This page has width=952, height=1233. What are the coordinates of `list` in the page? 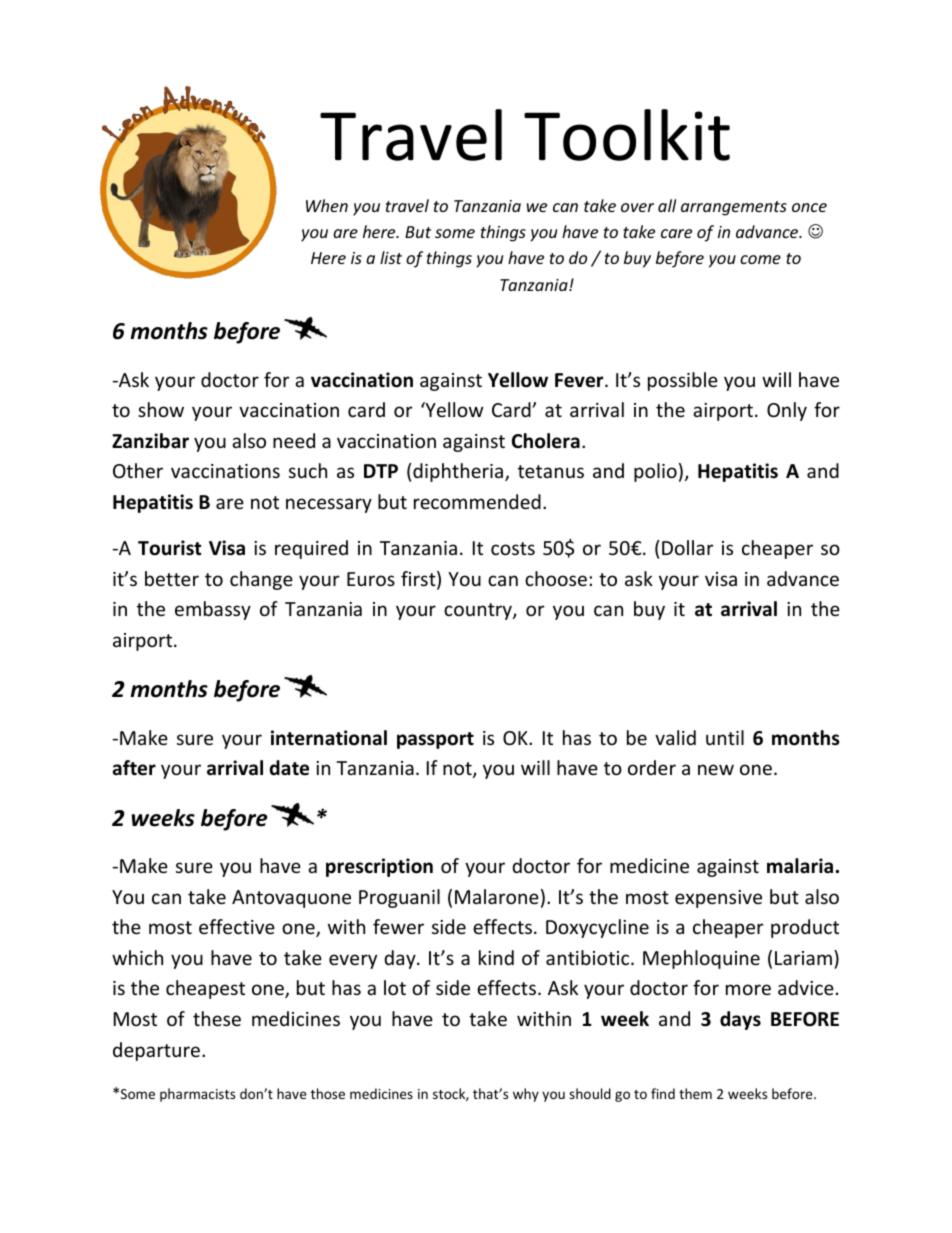 It's located at (391, 257).
